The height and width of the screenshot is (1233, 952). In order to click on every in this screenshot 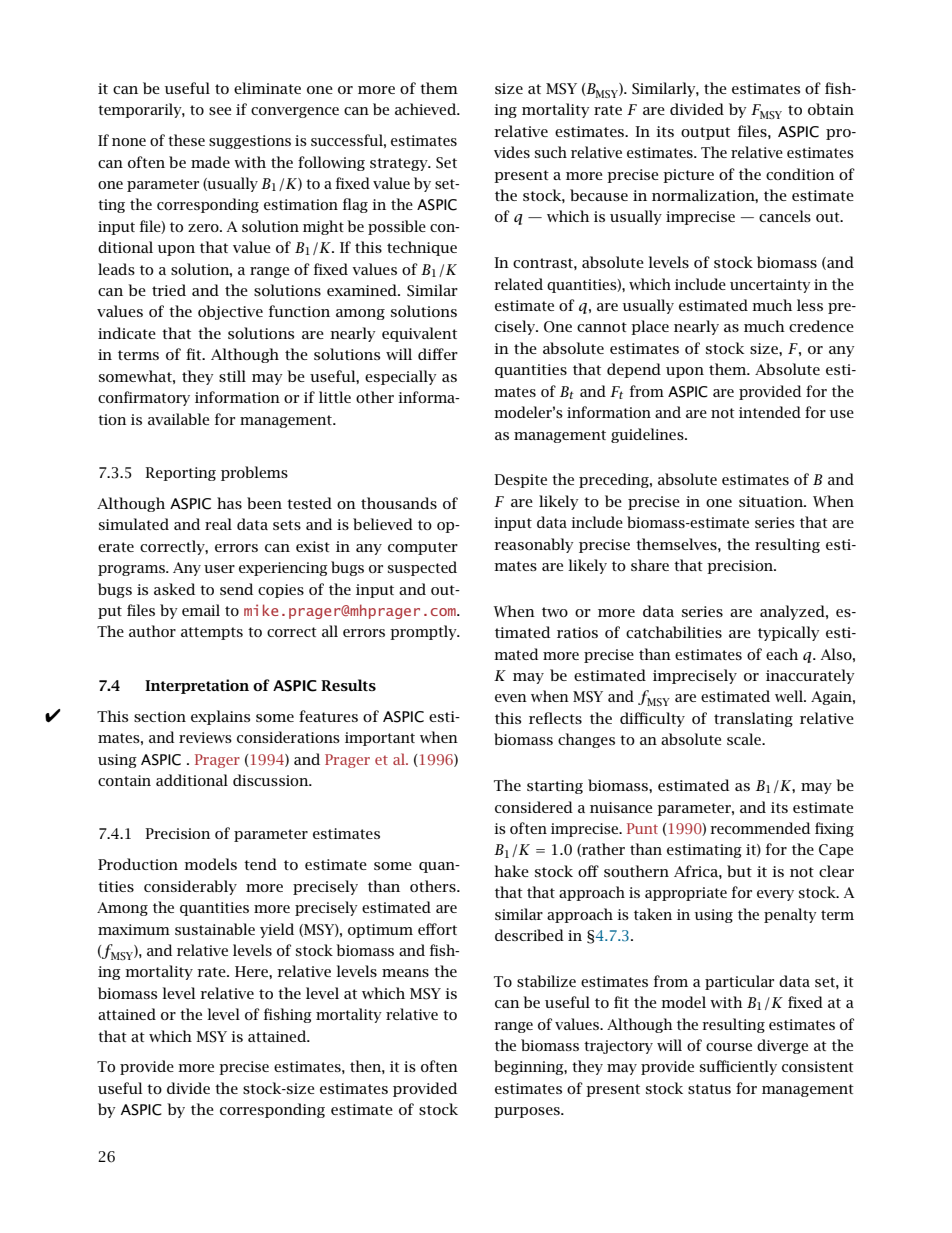, I will do `click(775, 895)`.
